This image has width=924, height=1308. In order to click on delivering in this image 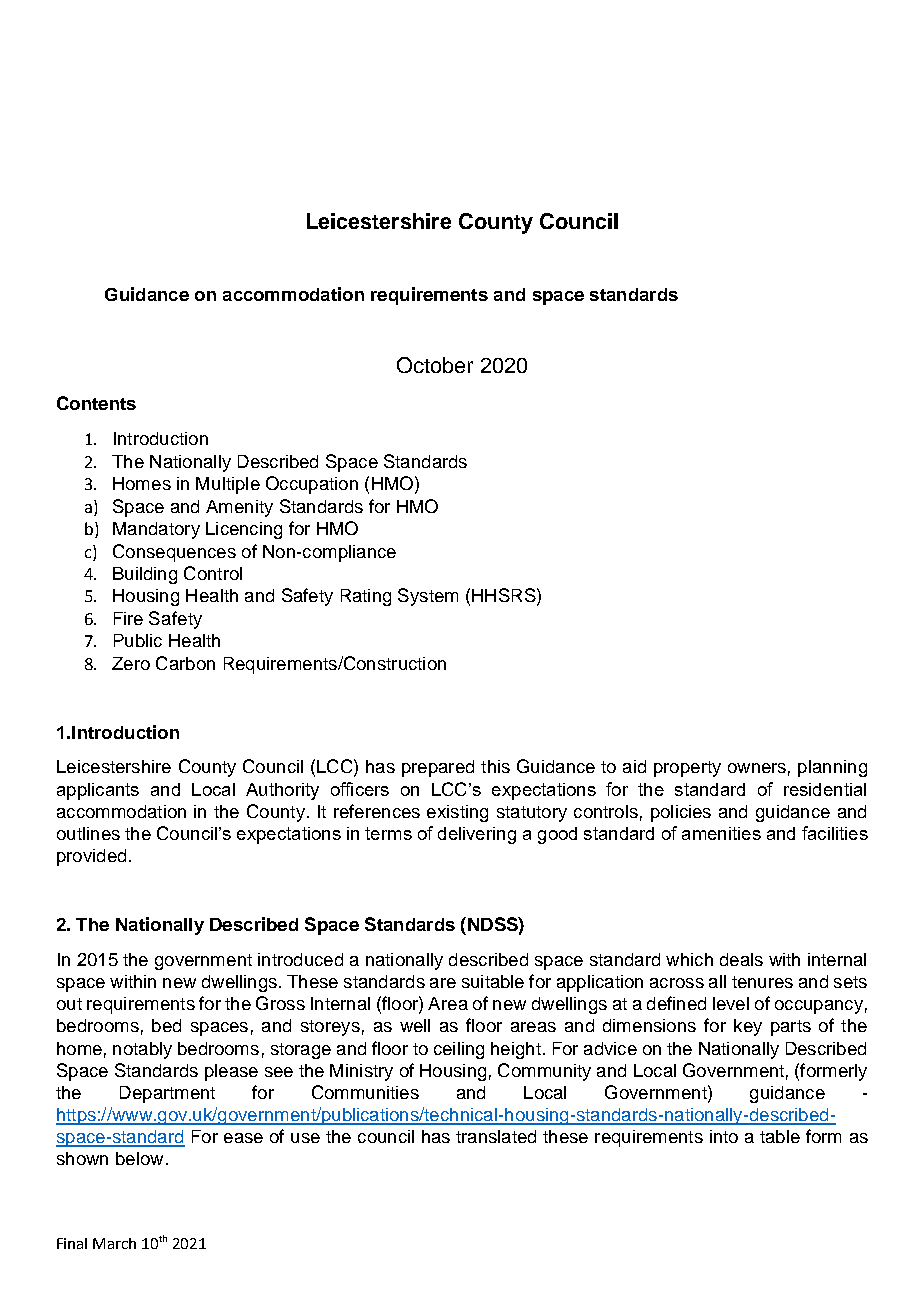, I will do `click(477, 835)`.
